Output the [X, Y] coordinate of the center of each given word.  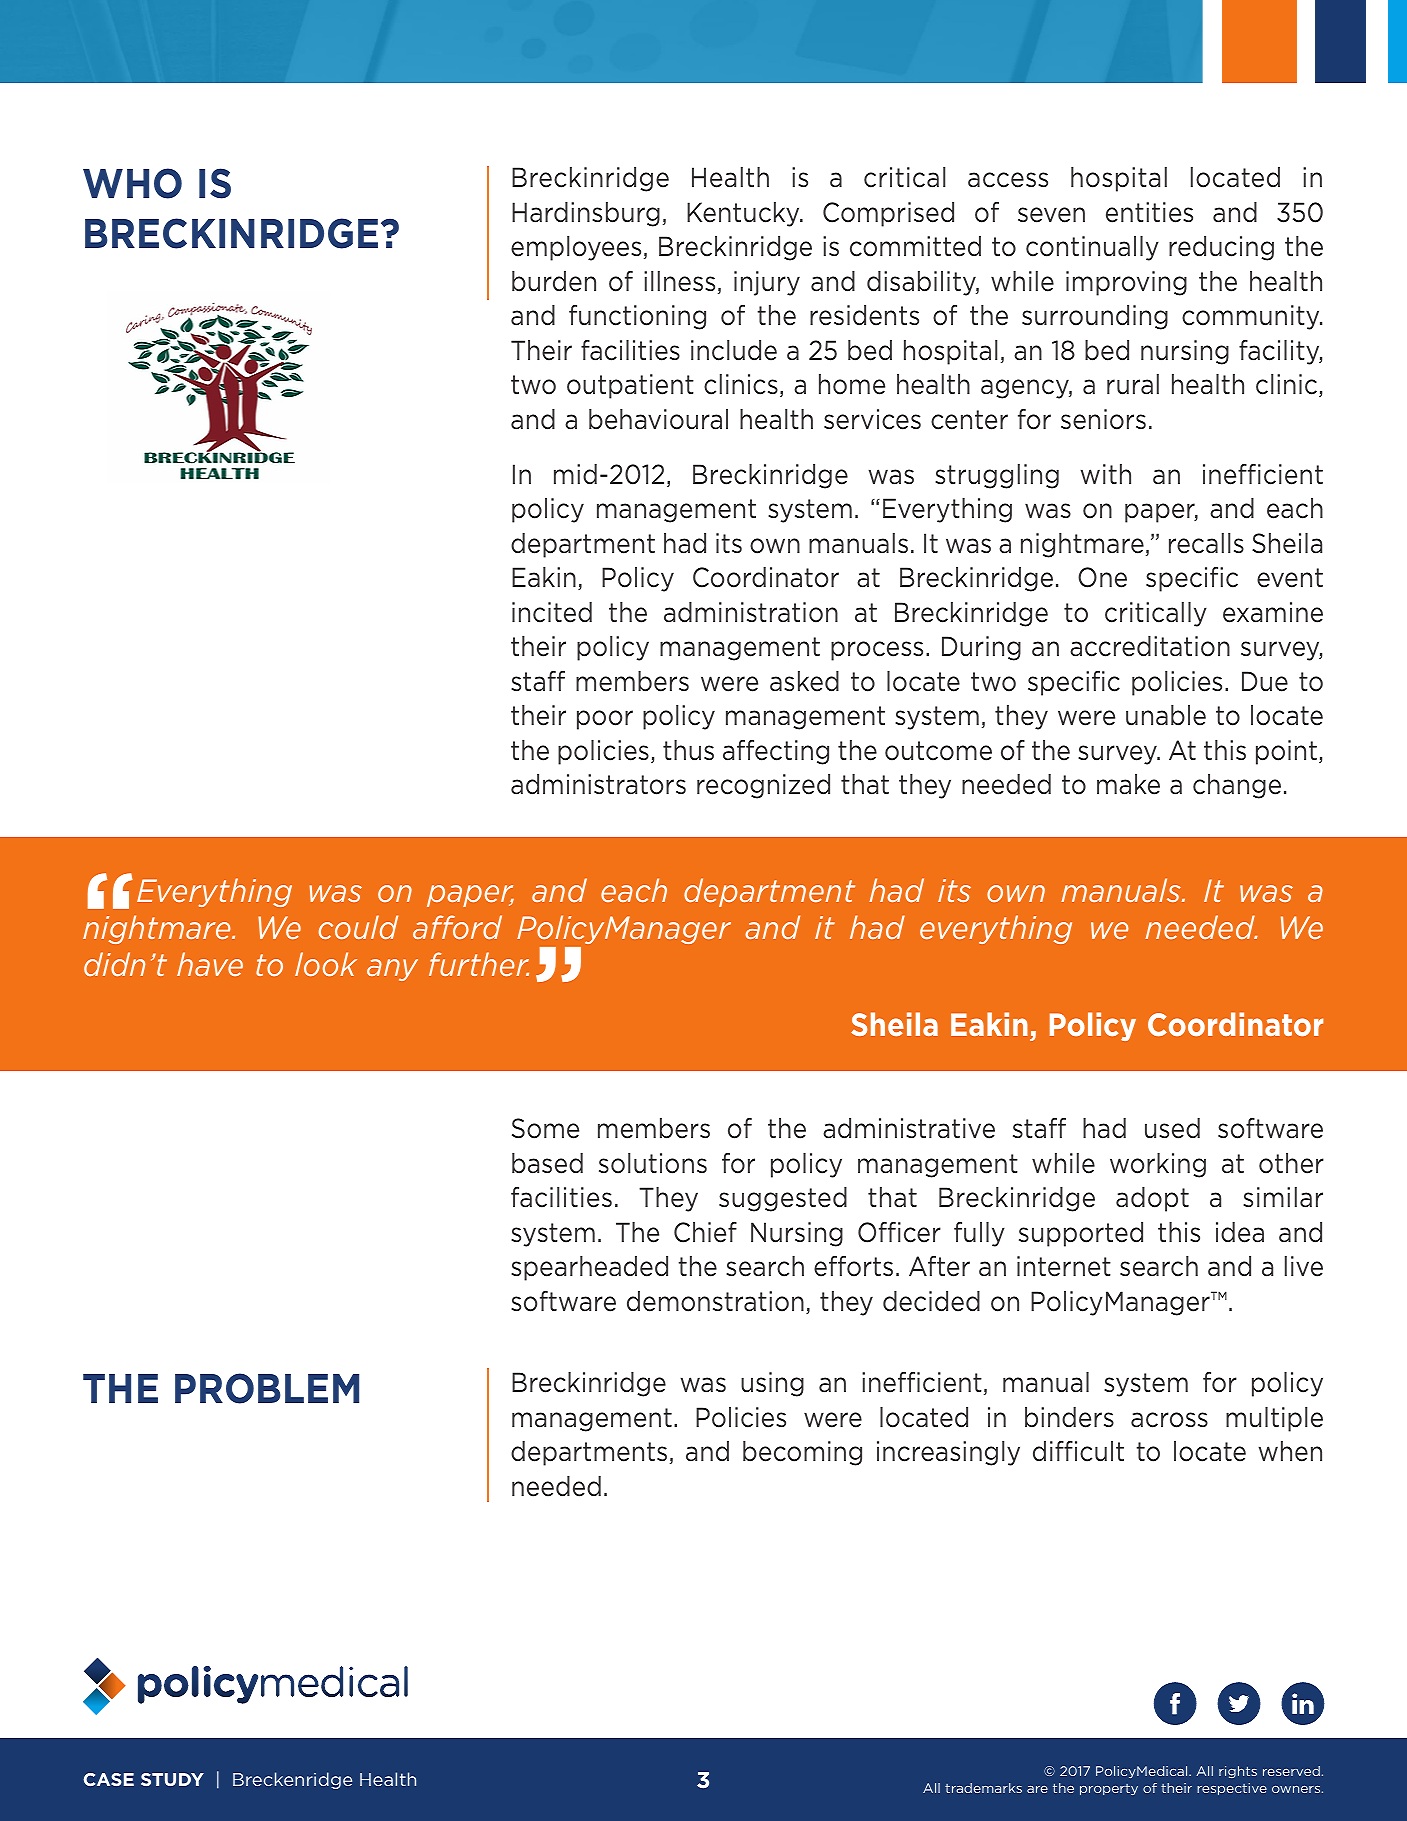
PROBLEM [267, 1388]
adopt [1152, 1199]
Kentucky [744, 214]
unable [1166, 715]
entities [1149, 212]
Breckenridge [292, 1780]
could [358, 927]
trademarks [983, 1788]
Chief [705, 1232]
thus [688, 750]
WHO [132, 183]
